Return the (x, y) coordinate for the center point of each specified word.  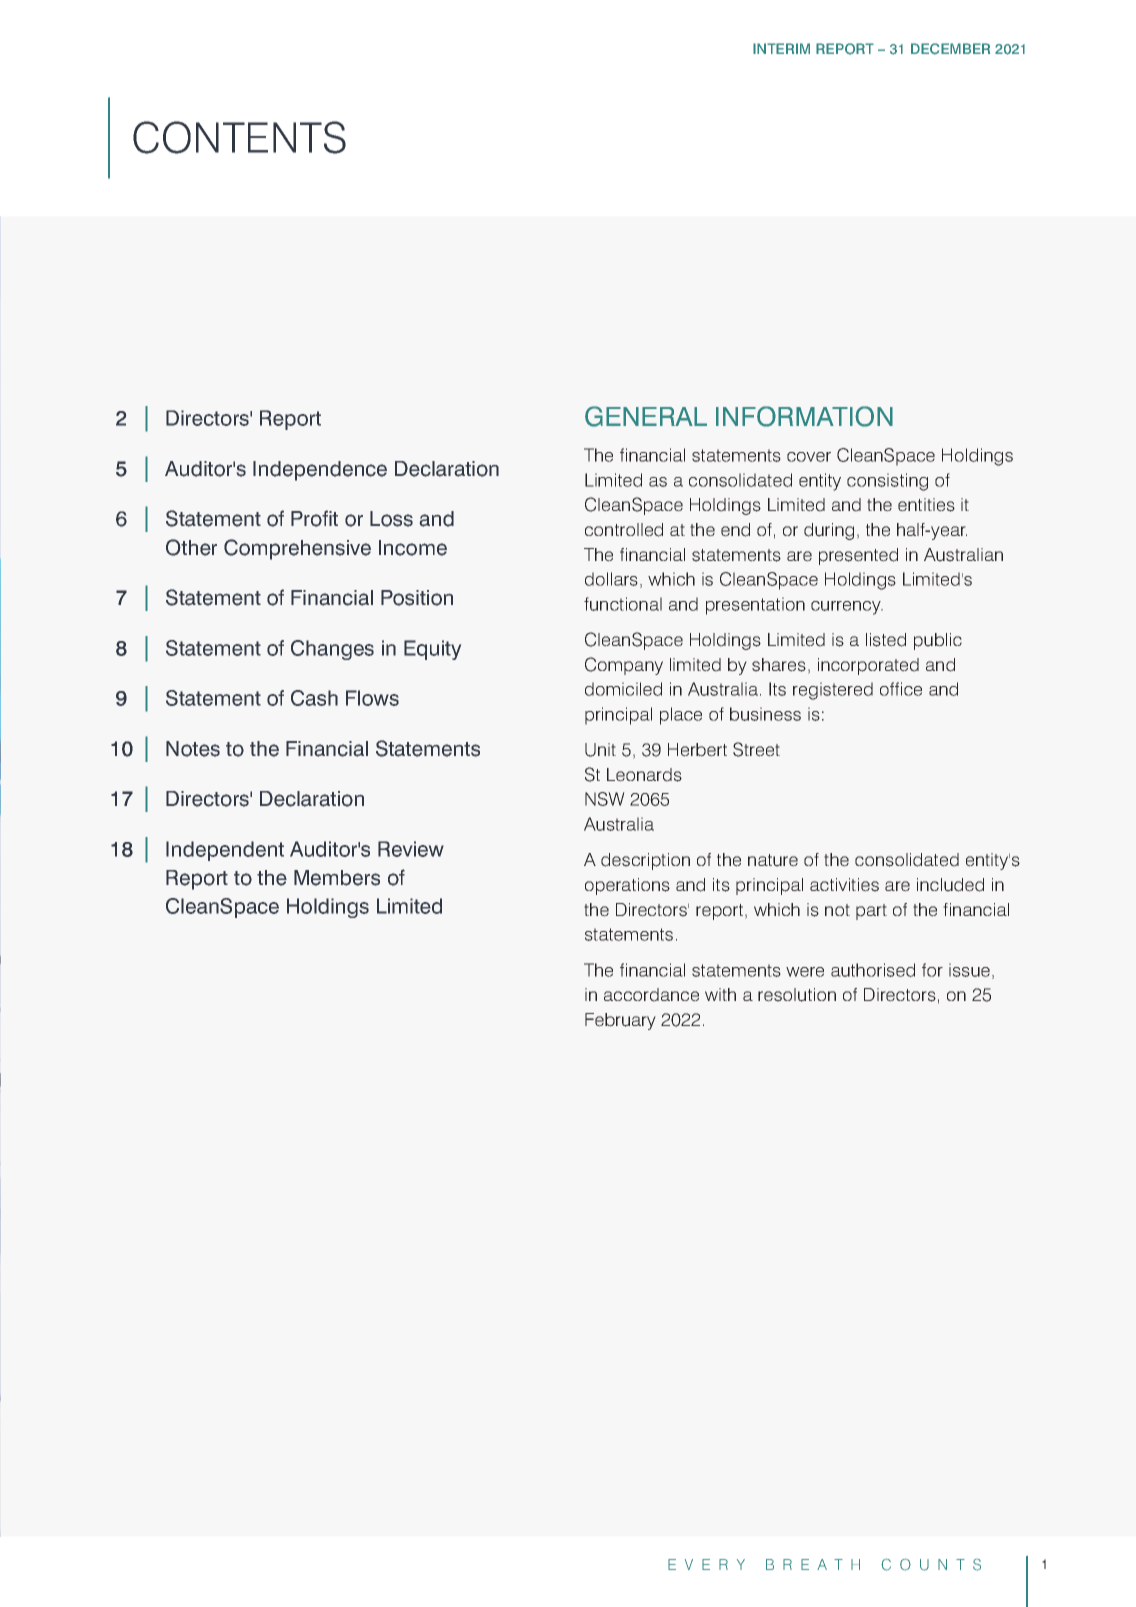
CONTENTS (239, 137)
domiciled (623, 689)
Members (337, 878)
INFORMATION (804, 416)
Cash (314, 698)
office (901, 689)
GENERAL (646, 416)
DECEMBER (950, 49)
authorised (873, 970)
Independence (320, 471)
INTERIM (781, 48)
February (620, 1021)
